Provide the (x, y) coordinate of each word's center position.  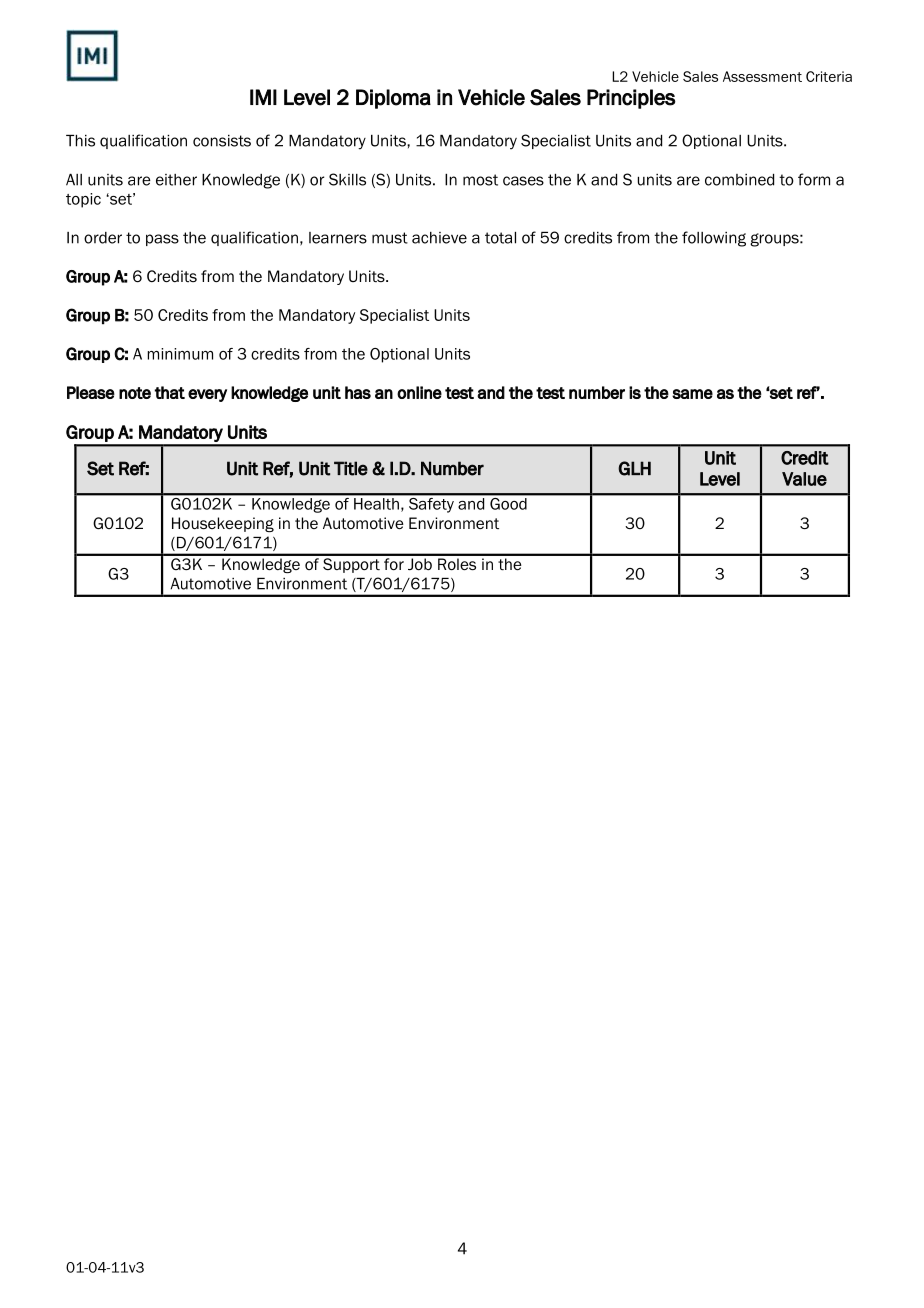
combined (739, 180)
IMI (263, 97)
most (480, 180)
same (692, 394)
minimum (180, 354)
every (207, 395)
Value (804, 479)
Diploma (393, 99)
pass (162, 240)
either (176, 180)
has (358, 392)
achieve (439, 238)
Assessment (762, 76)
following (714, 239)
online (419, 392)
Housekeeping (223, 524)
